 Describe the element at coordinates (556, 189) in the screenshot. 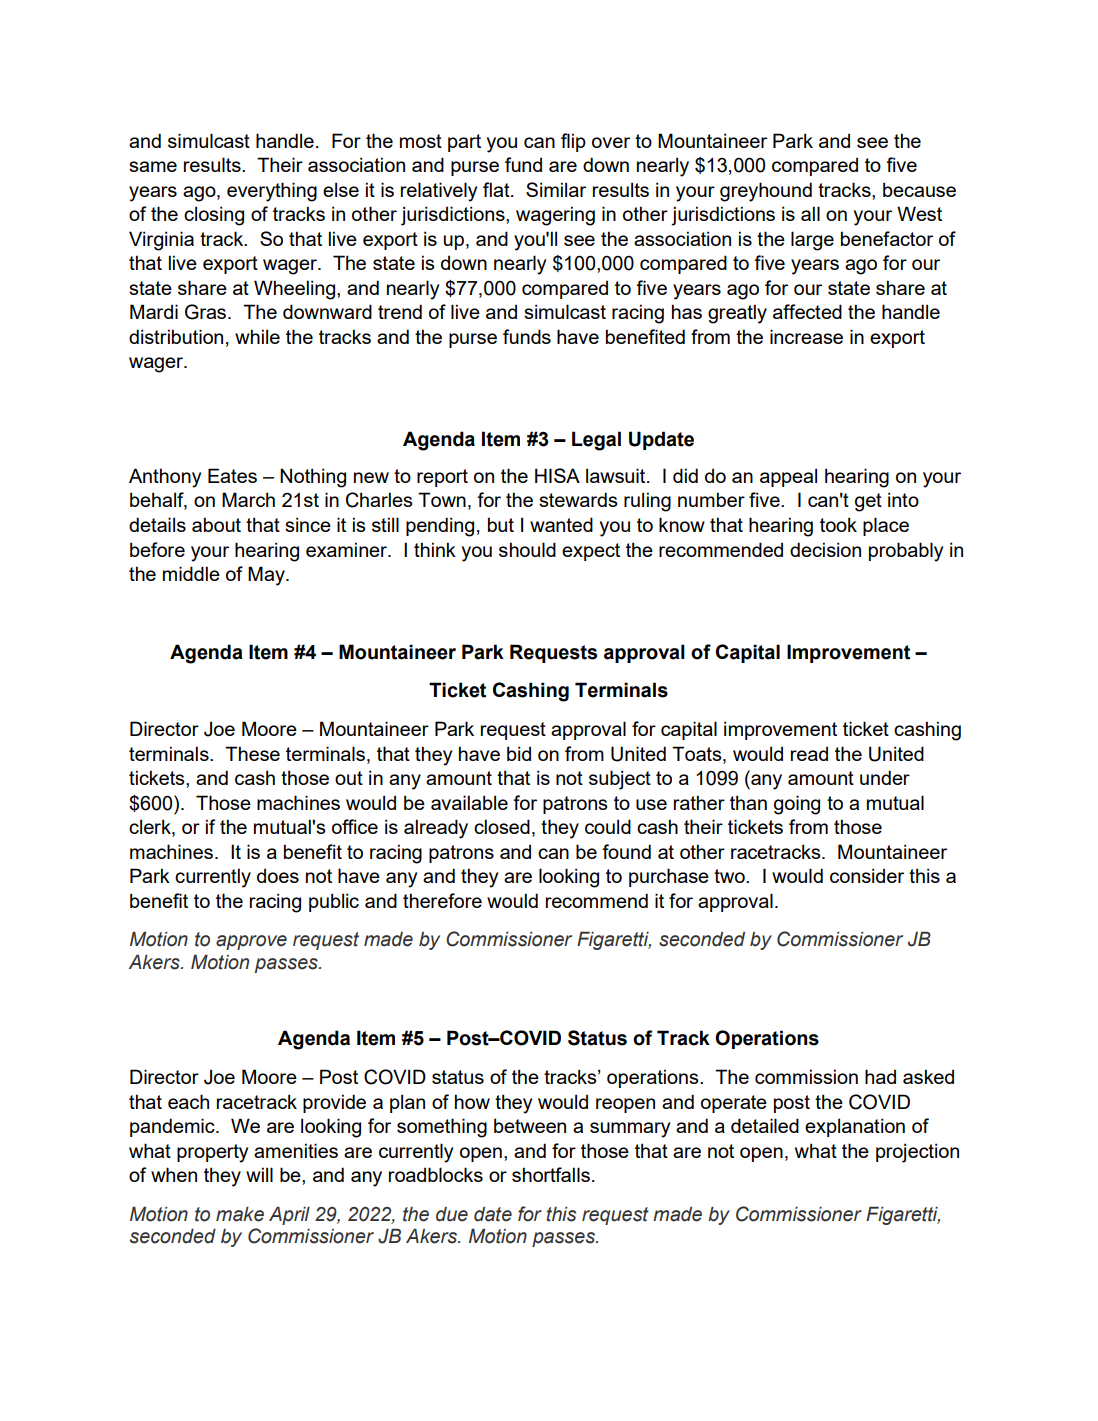

I see `Similar` at that location.
